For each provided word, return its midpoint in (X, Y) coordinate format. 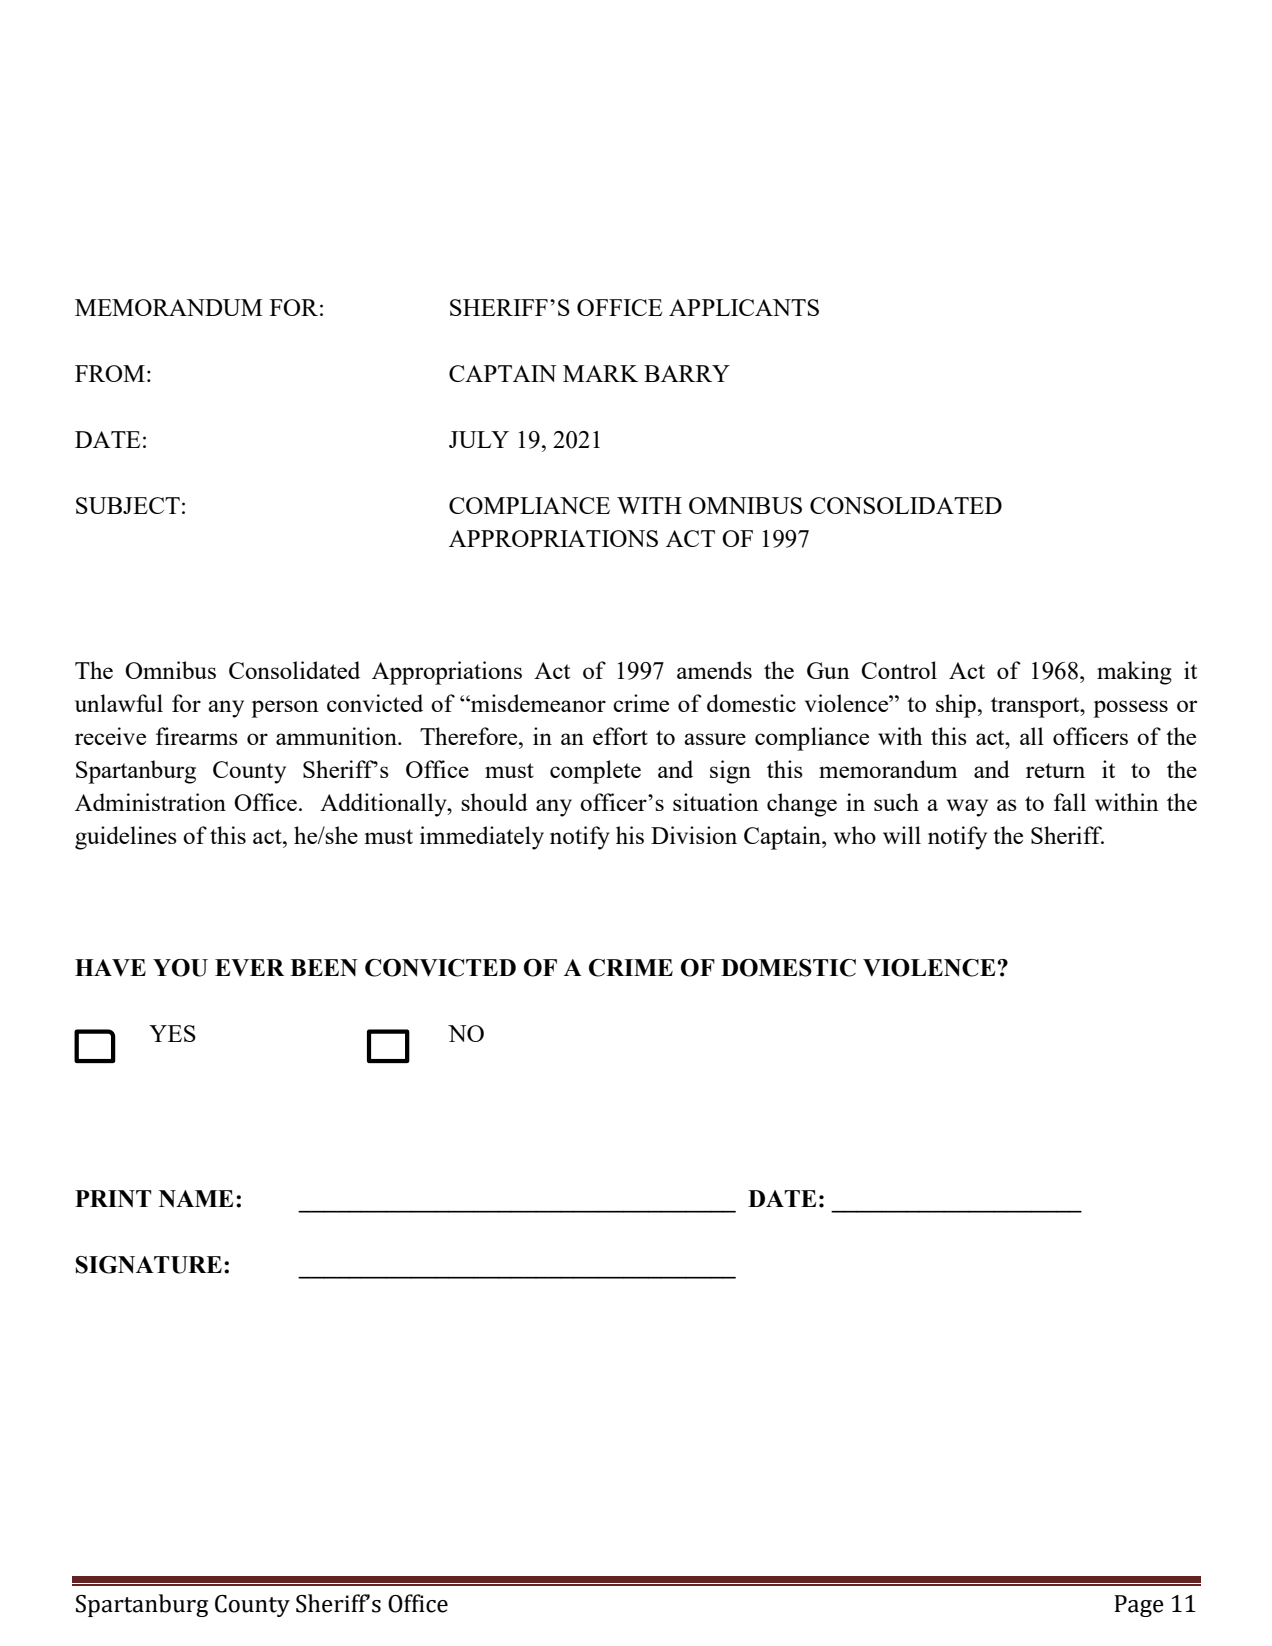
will (902, 835)
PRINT (113, 1199)
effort (620, 736)
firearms (197, 736)
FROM (110, 373)
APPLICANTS (744, 307)
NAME (196, 1199)
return (1055, 770)
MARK (600, 373)
